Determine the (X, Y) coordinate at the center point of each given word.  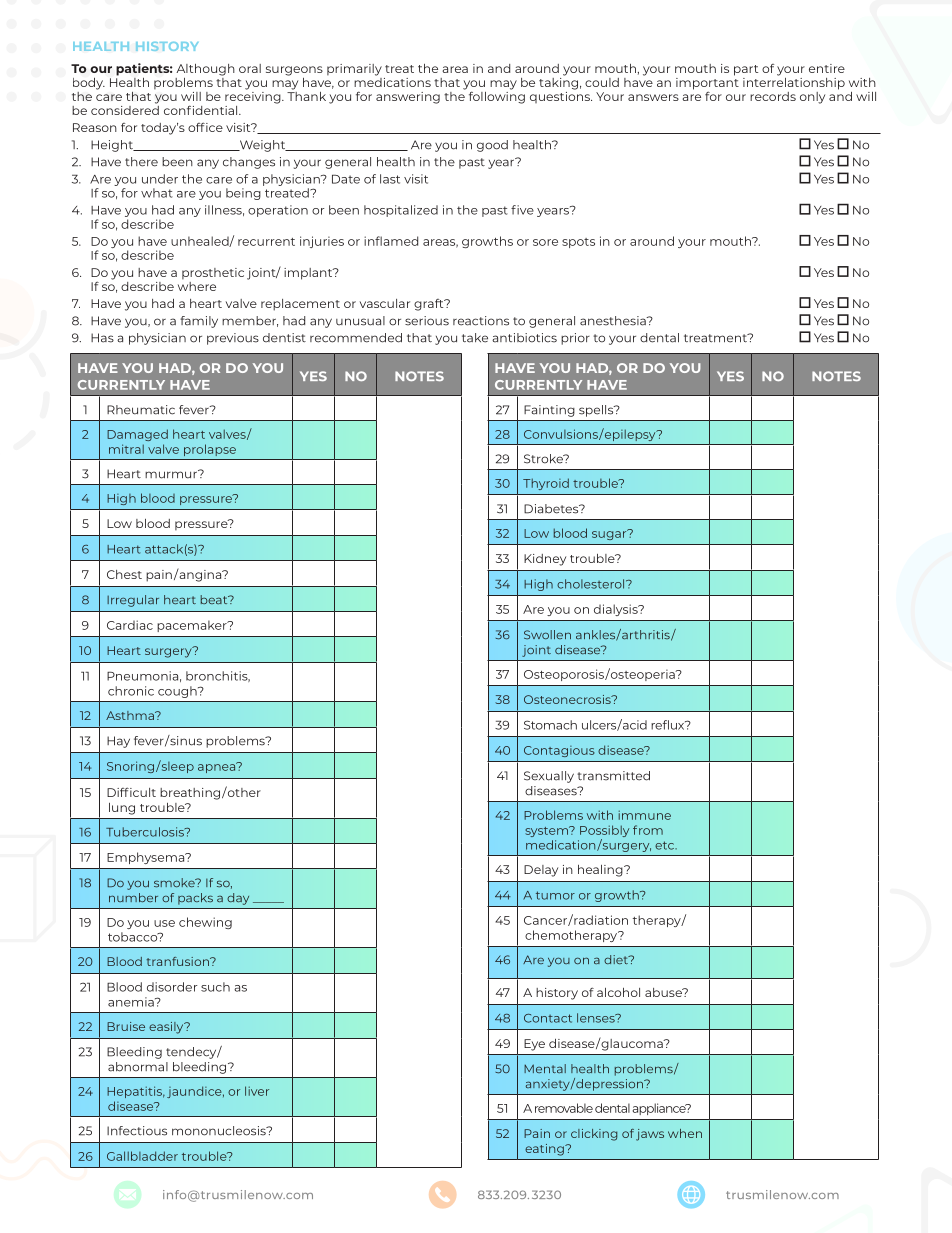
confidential (202, 110)
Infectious (137, 1131)
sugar (610, 534)
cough (178, 692)
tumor (555, 895)
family (199, 322)
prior (575, 339)
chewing (205, 923)
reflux (669, 725)
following (497, 96)
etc (665, 845)
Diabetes (552, 509)
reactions (481, 321)
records (773, 96)
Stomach (550, 725)
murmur (172, 474)
